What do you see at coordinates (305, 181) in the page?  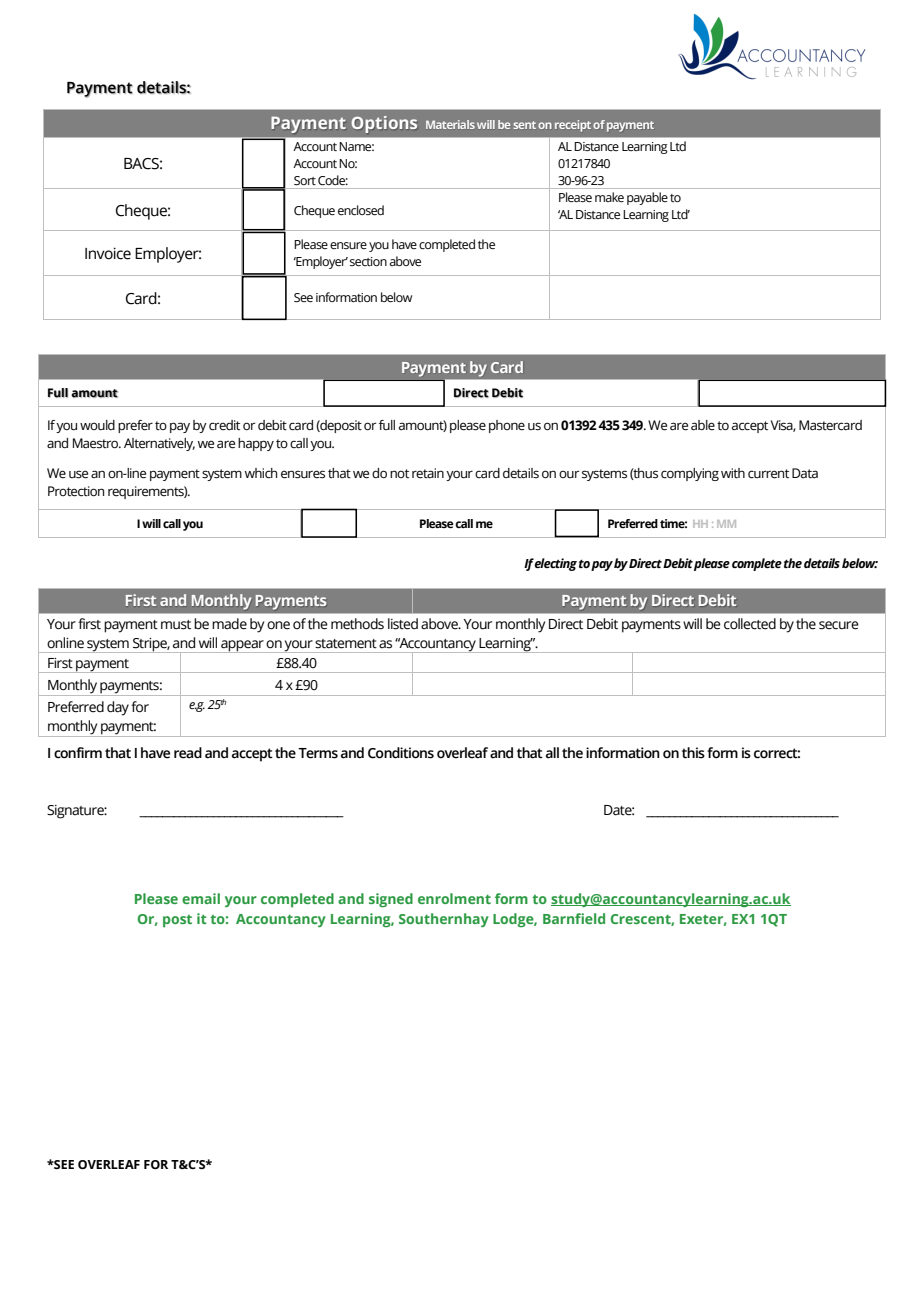 I see `Sort` at bounding box center [305, 181].
